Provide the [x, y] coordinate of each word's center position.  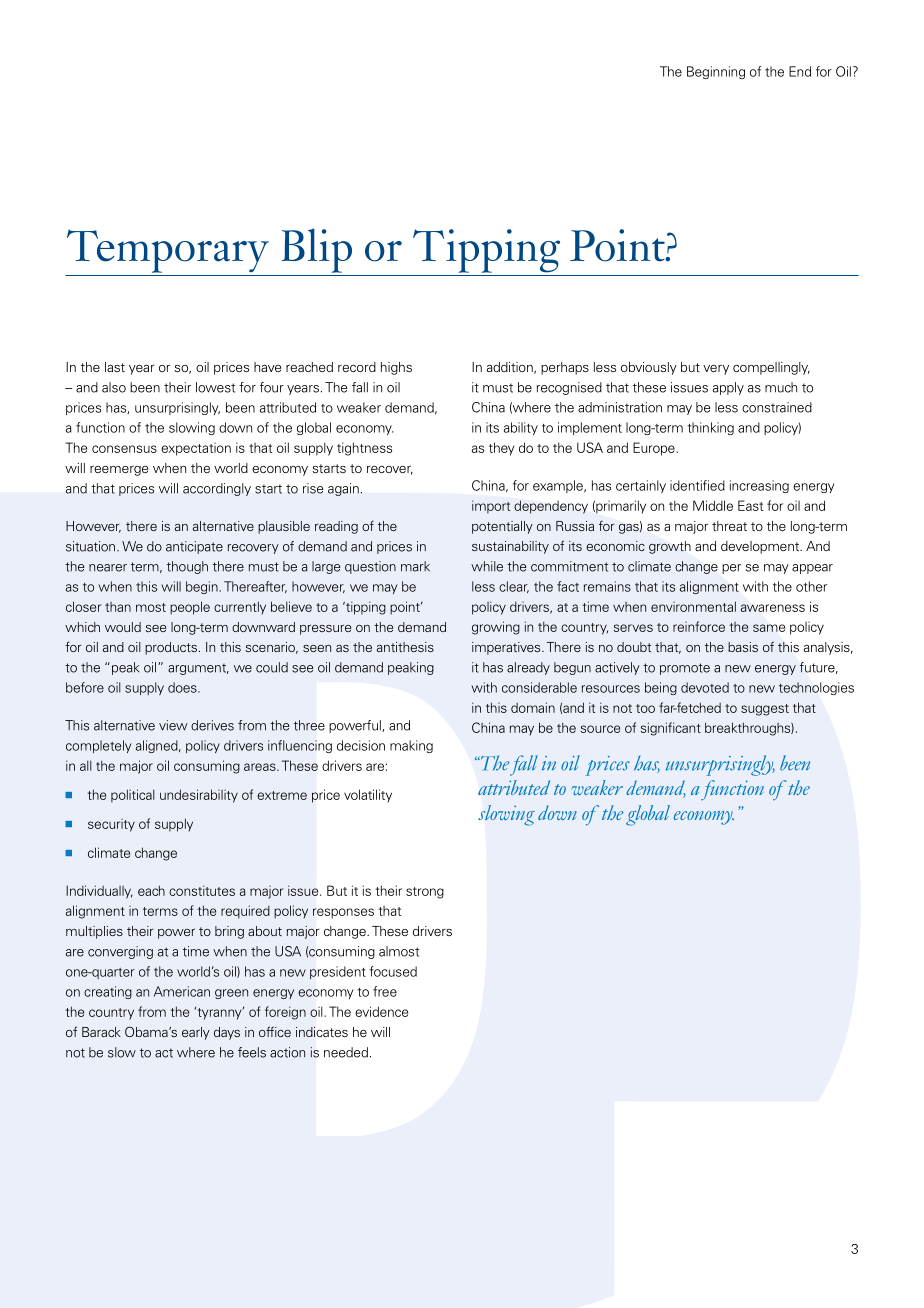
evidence [381, 1011]
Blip [317, 250]
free [385, 991]
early [196, 1033]
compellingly [771, 368]
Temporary [168, 251]
